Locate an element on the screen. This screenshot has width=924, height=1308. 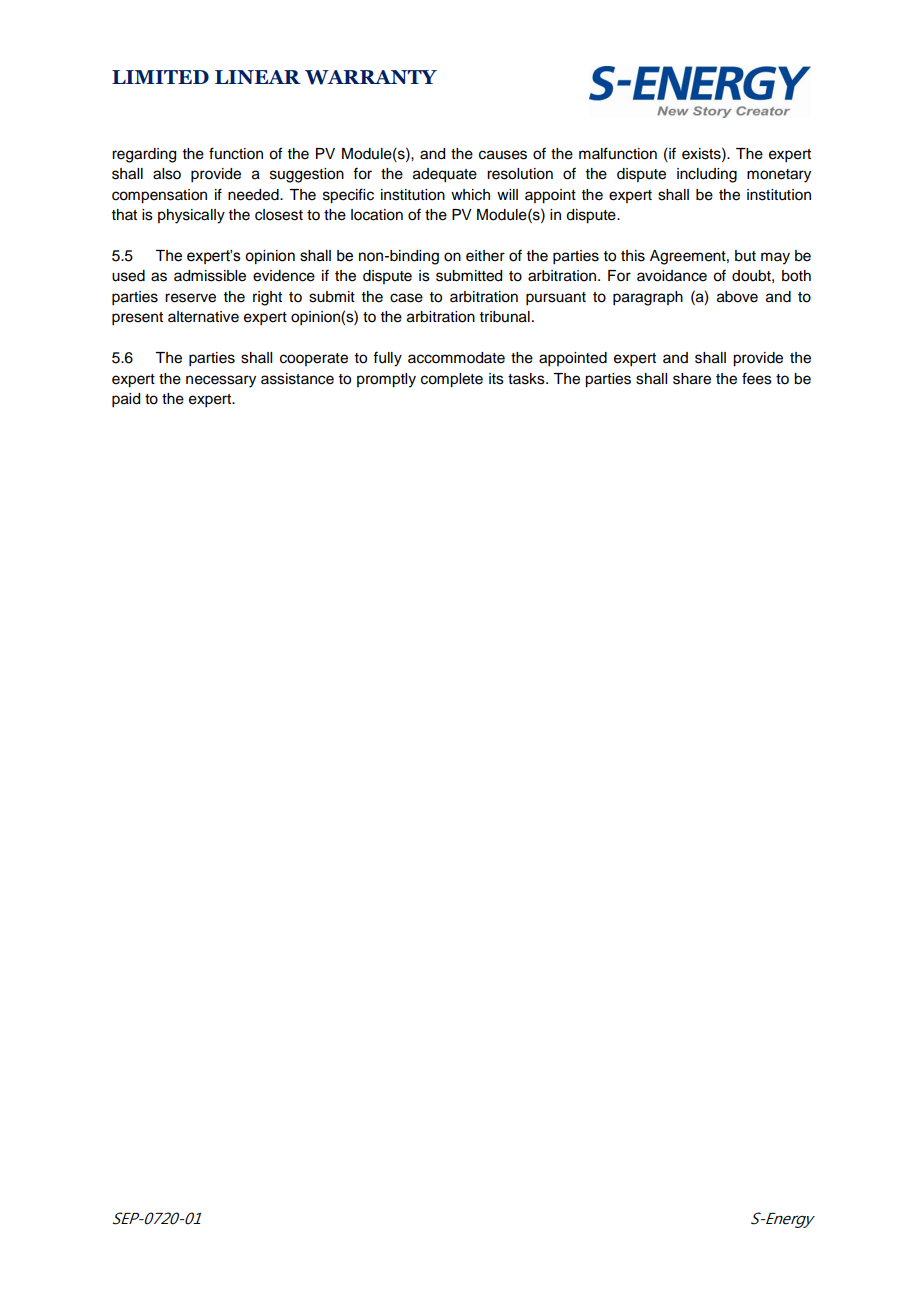
WARRANTY is located at coordinates (371, 77).
